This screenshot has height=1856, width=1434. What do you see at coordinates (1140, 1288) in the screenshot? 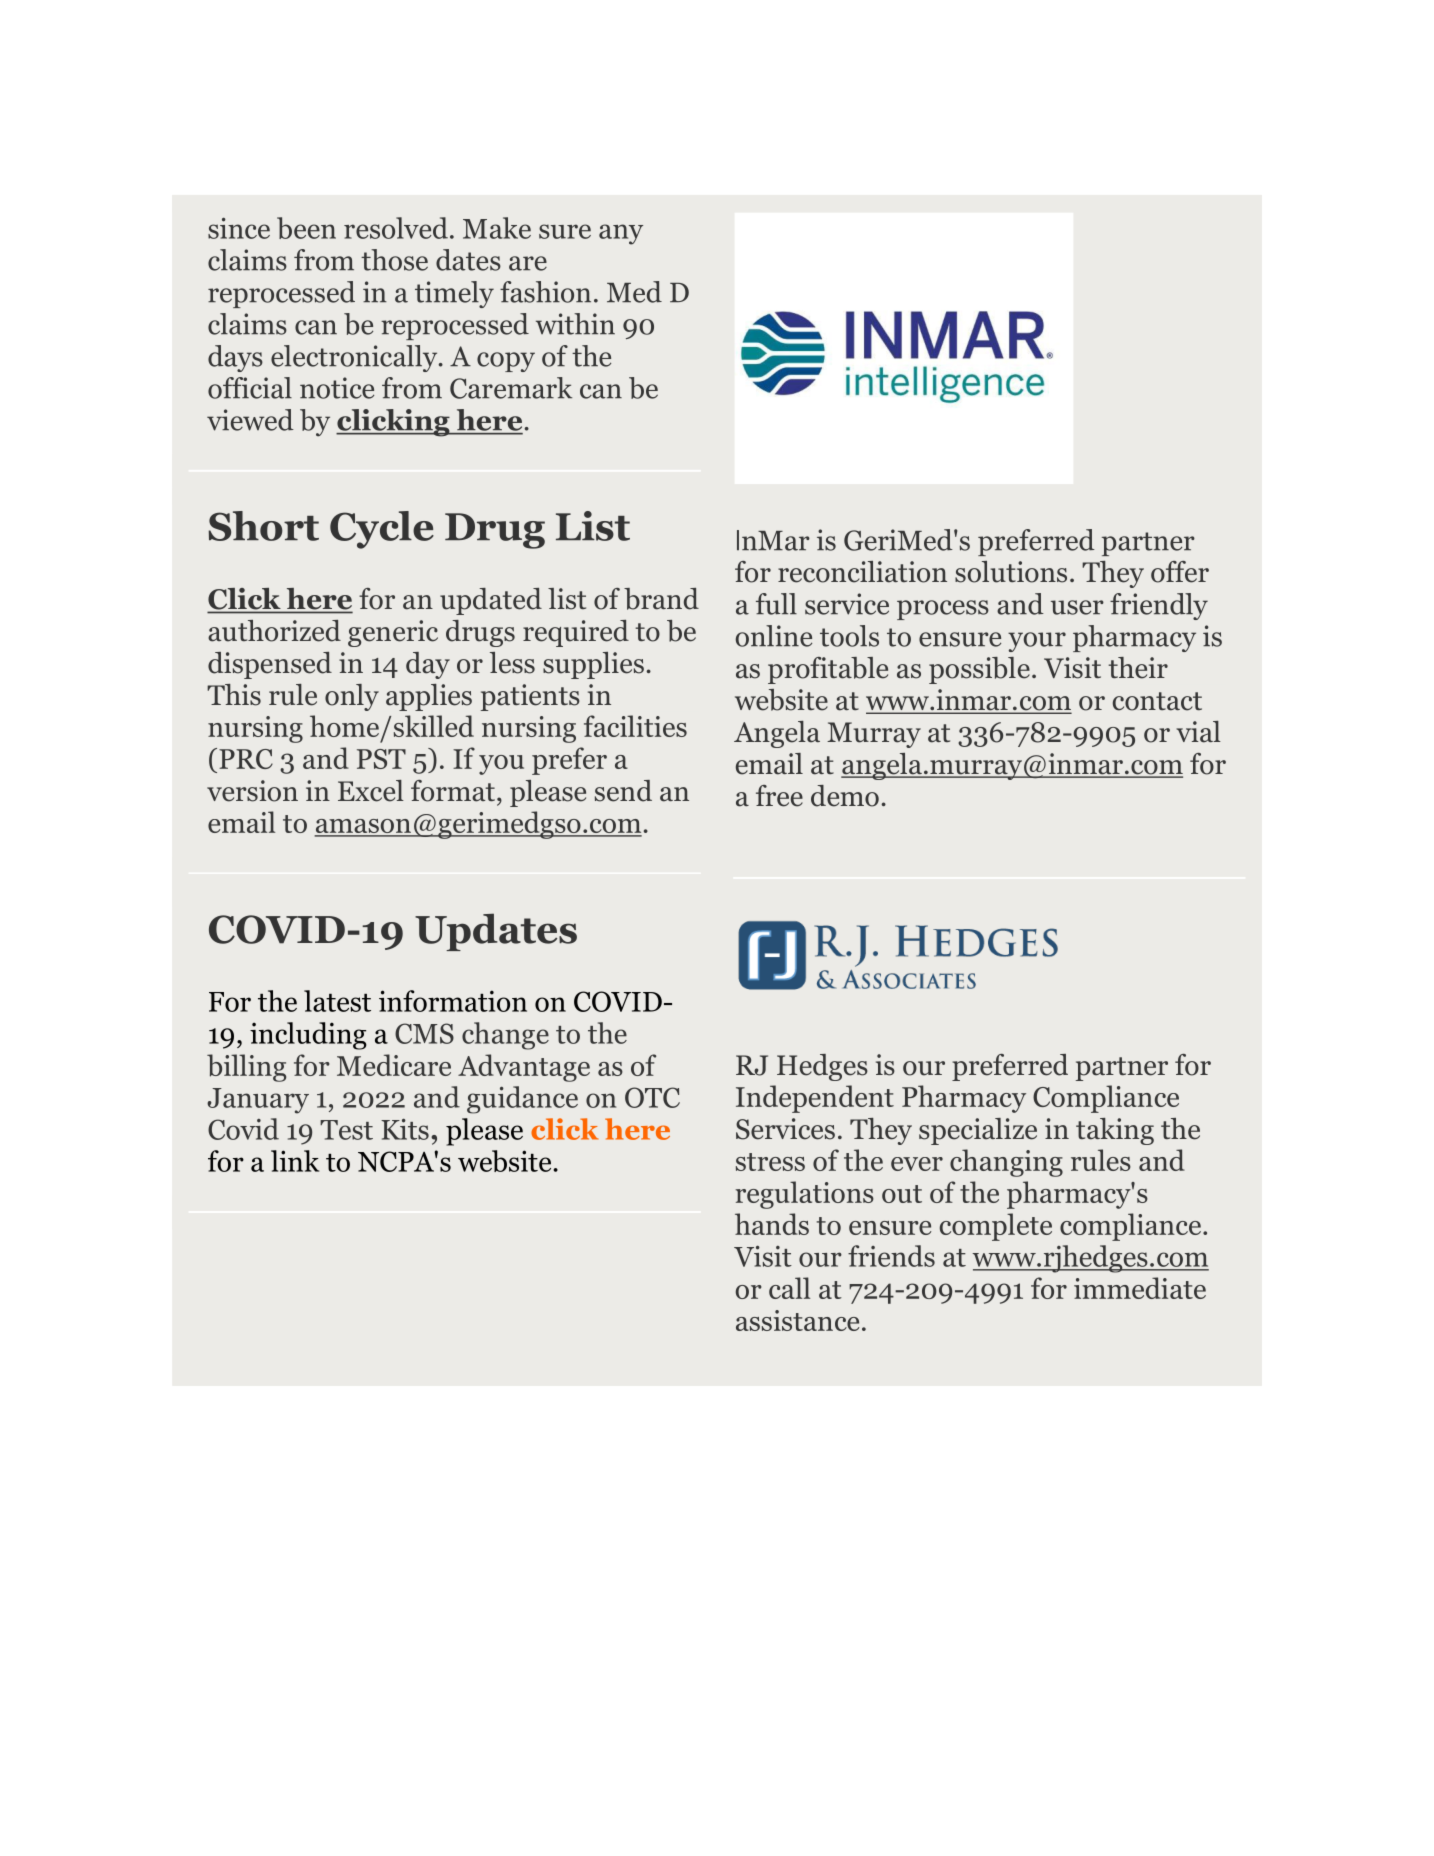
I see `immediate` at bounding box center [1140, 1288].
